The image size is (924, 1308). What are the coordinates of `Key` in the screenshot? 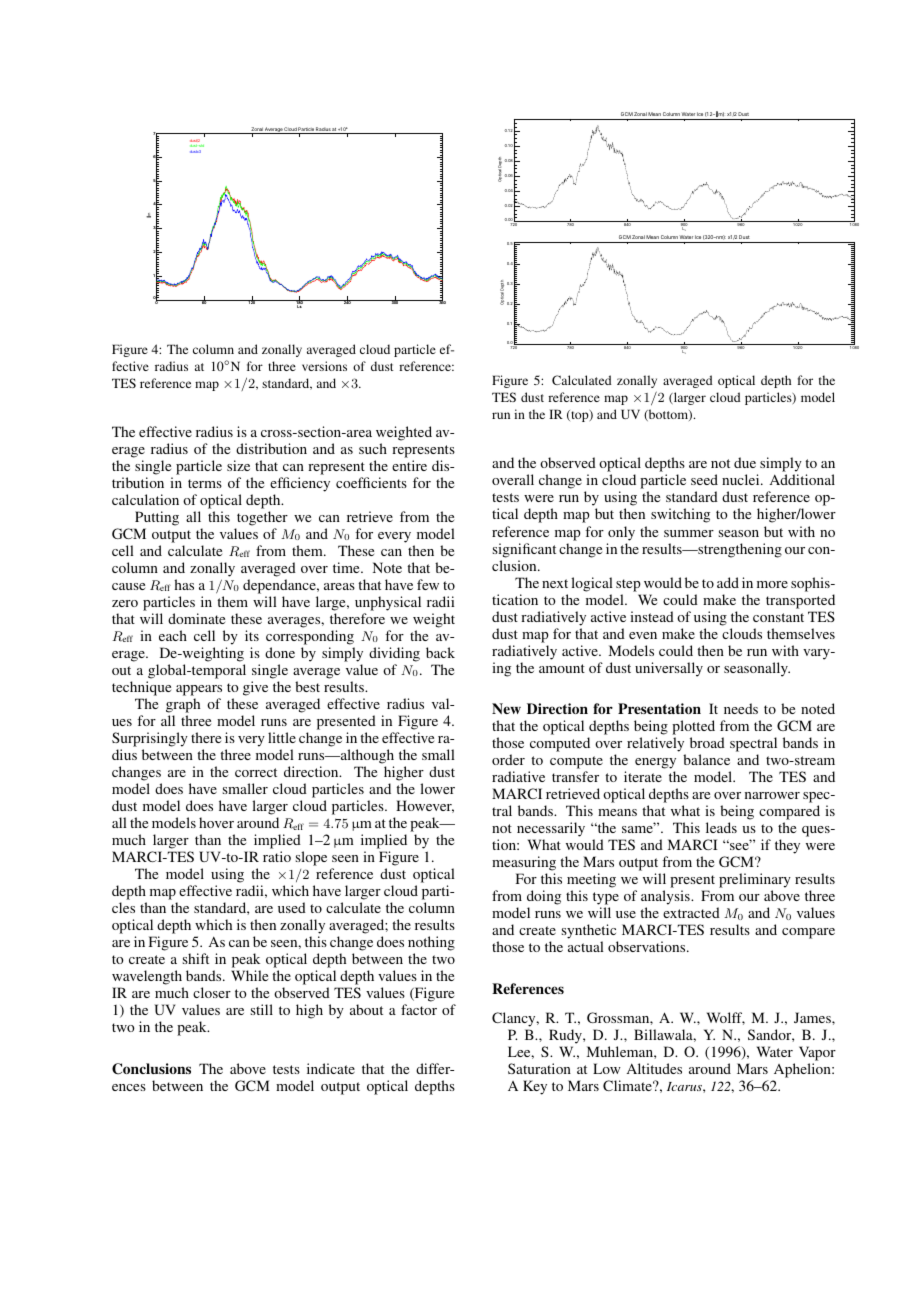 It's located at (535, 1087).
